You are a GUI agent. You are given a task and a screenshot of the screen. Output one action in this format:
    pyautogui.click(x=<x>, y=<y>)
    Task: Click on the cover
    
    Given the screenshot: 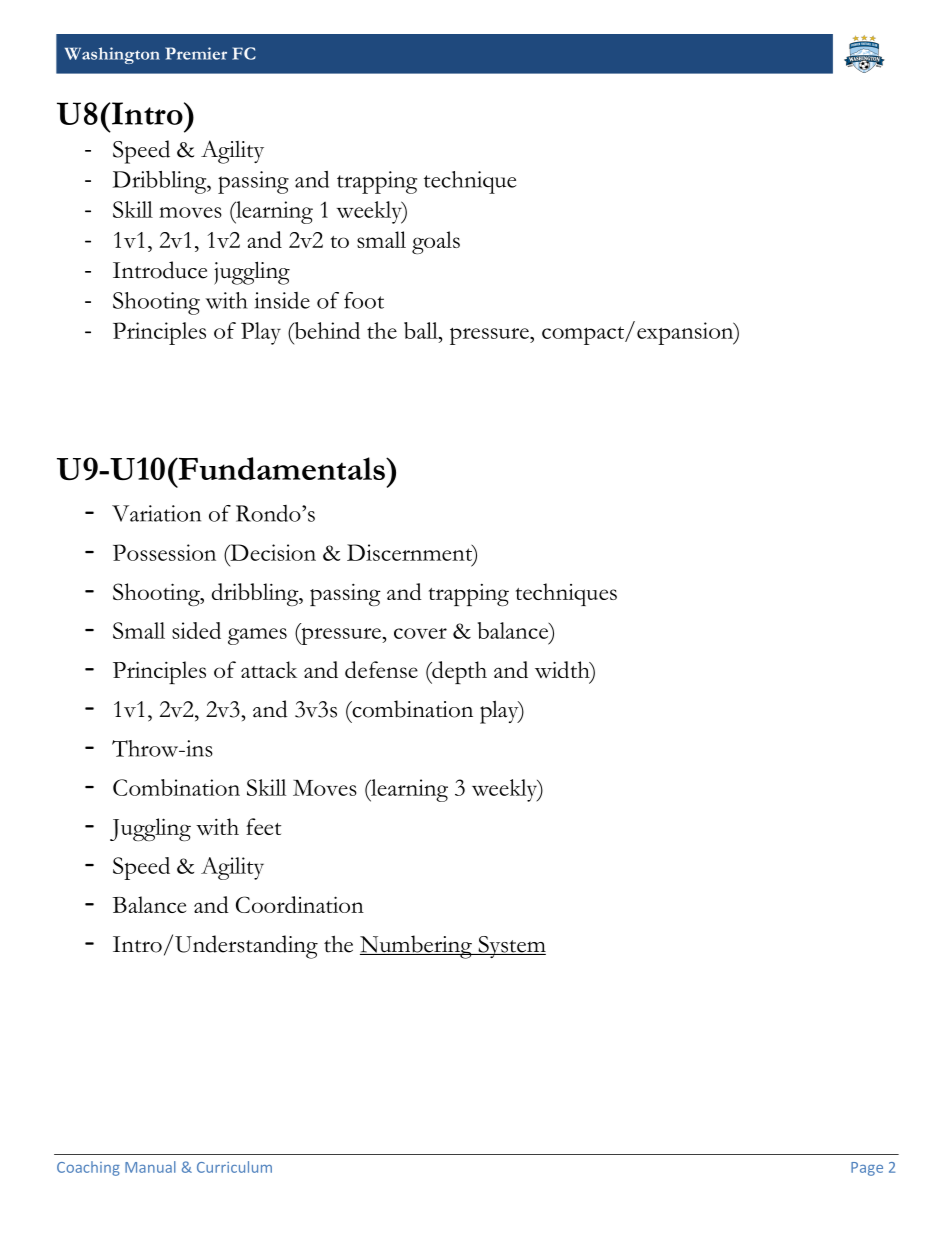 What is the action you would take?
    pyautogui.click(x=420, y=633)
